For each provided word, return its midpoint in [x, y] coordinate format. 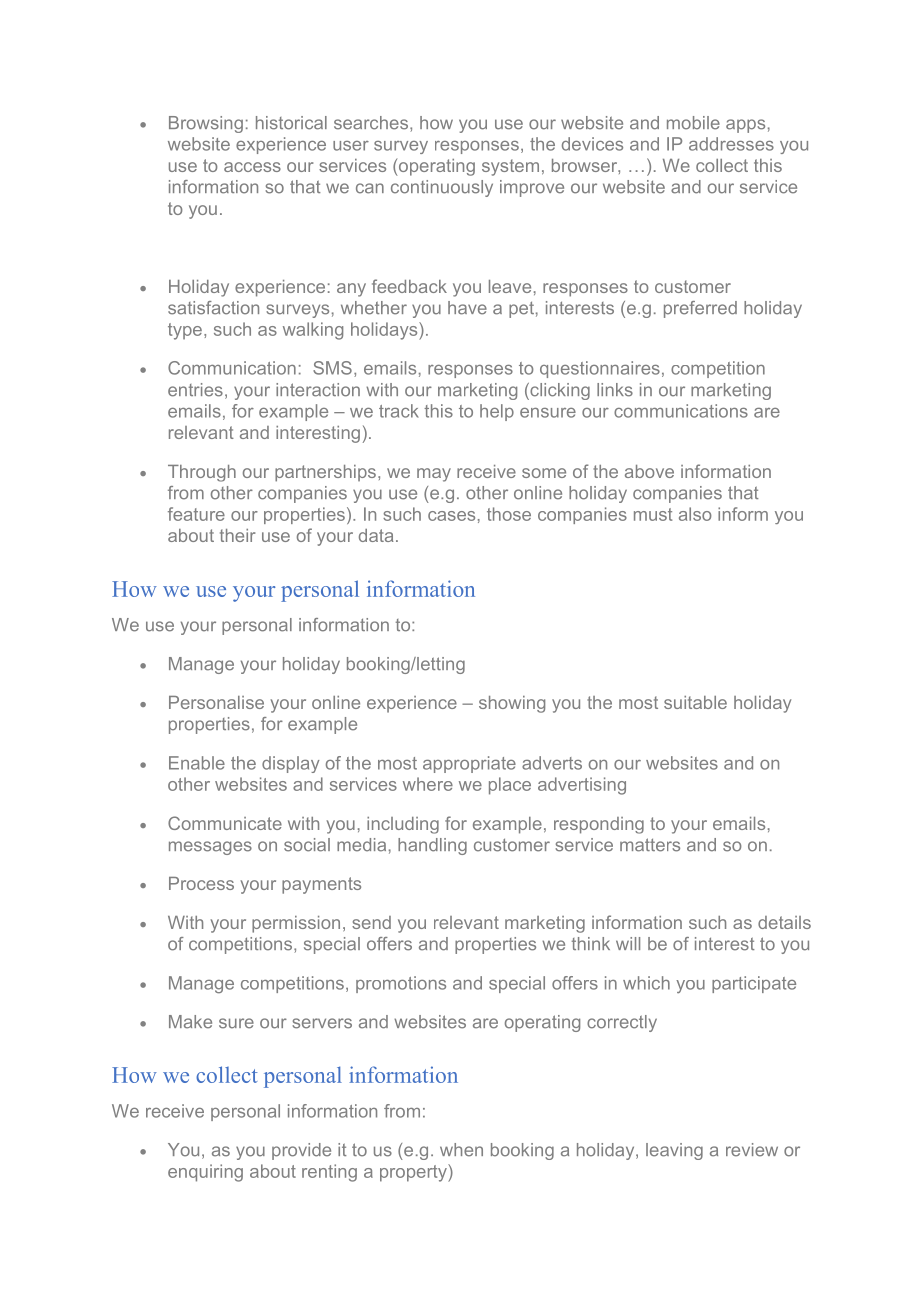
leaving [674, 1151]
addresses [731, 144]
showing [512, 704]
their [237, 535]
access [252, 167]
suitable [695, 702]
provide [301, 1151]
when [461, 1150]
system [510, 167]
